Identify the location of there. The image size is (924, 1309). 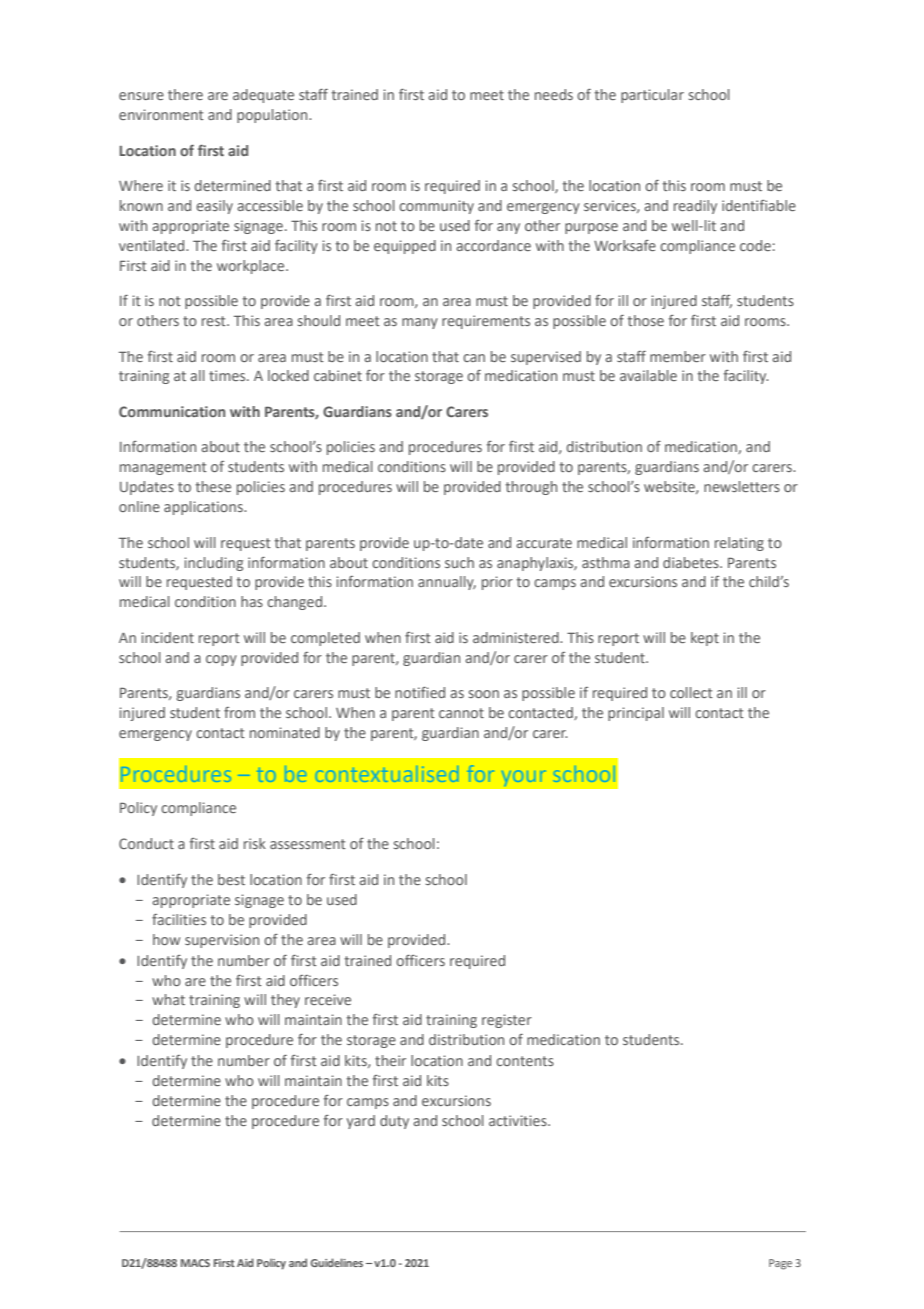
(185, 94).
